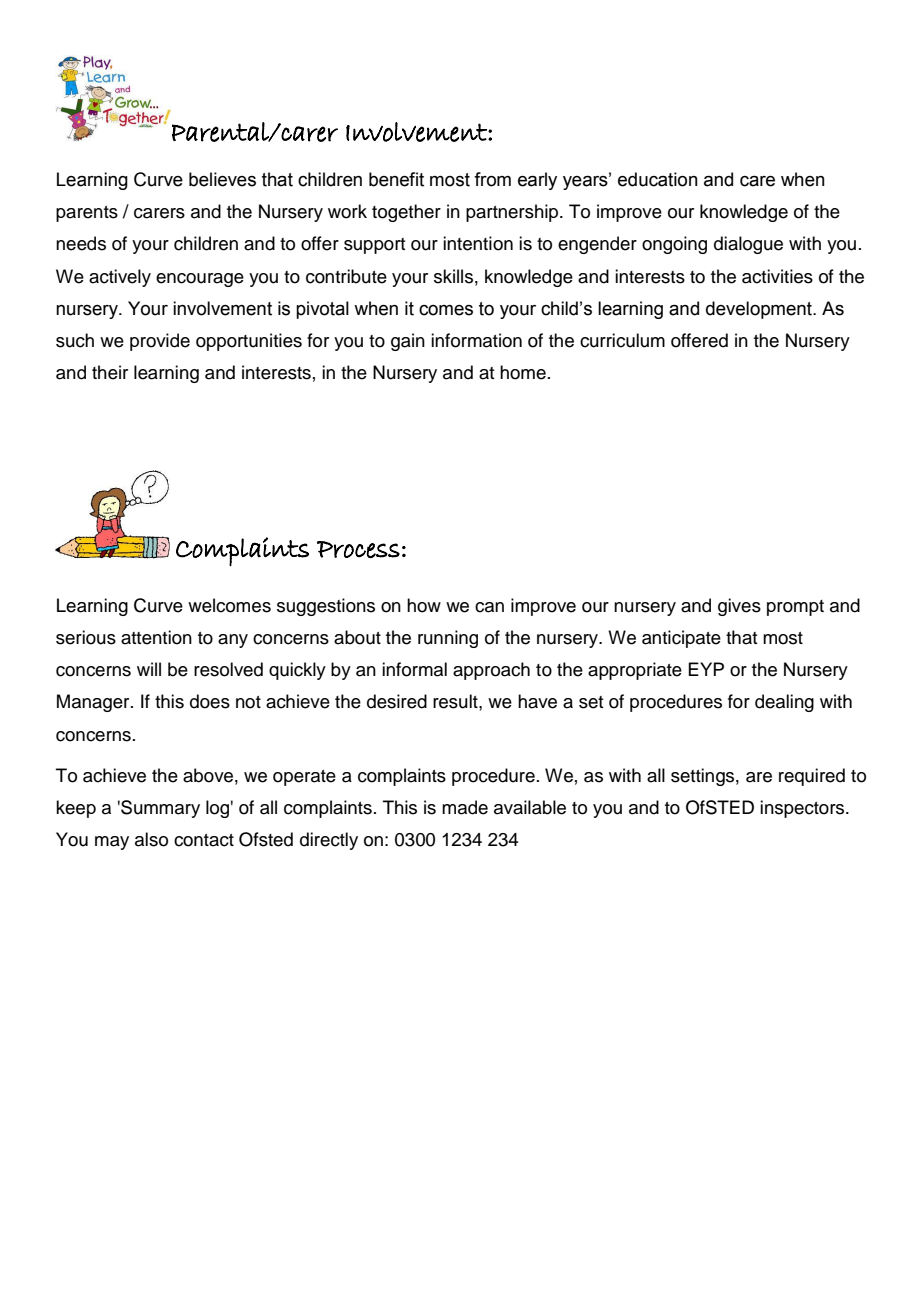 This screenshot has width=924, height=1308. Describe the element at coordinates (658, 179) in the screenshot. I see `education` at that location.
